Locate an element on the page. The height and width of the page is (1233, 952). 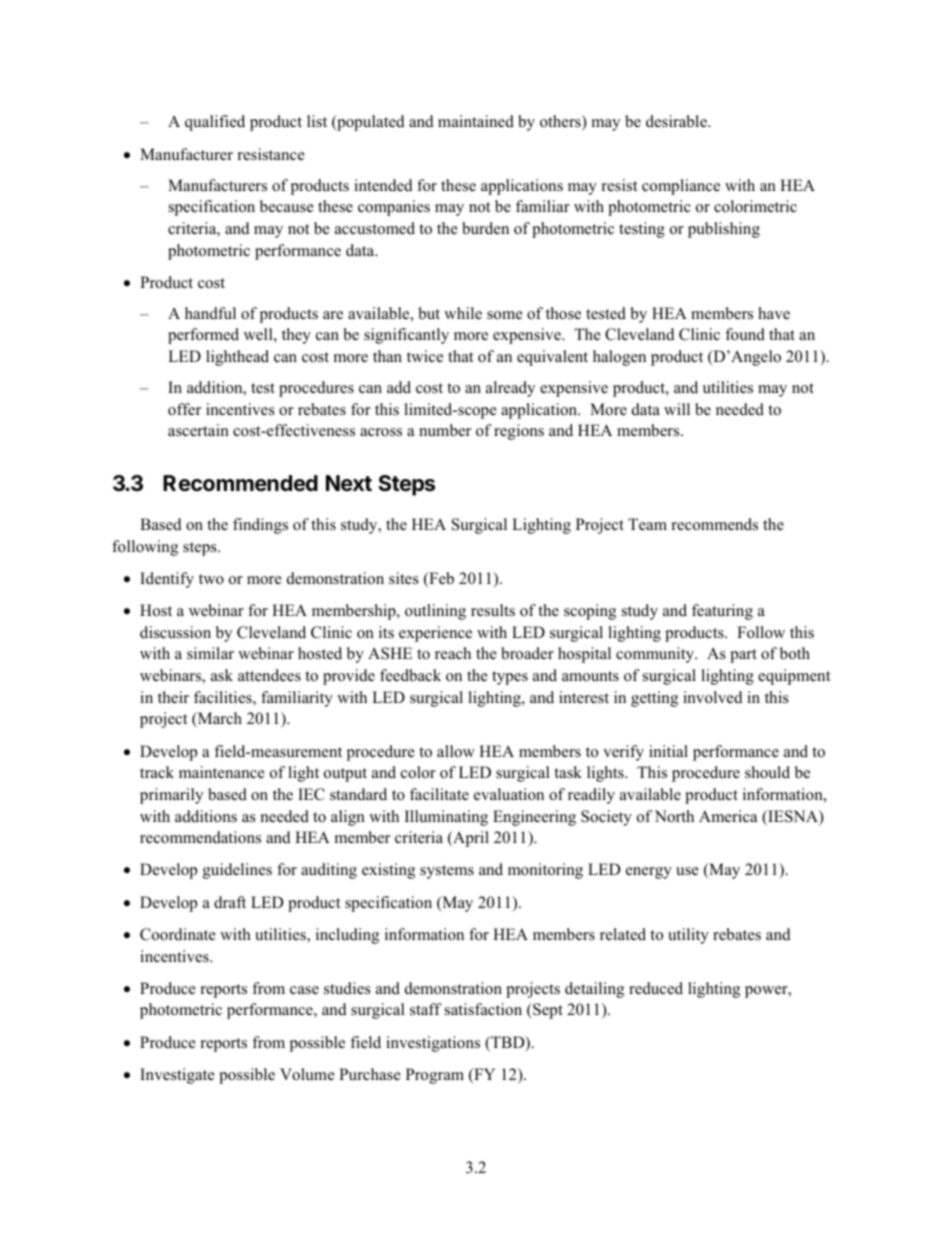
qualified is located at coordinates (215, 123).
